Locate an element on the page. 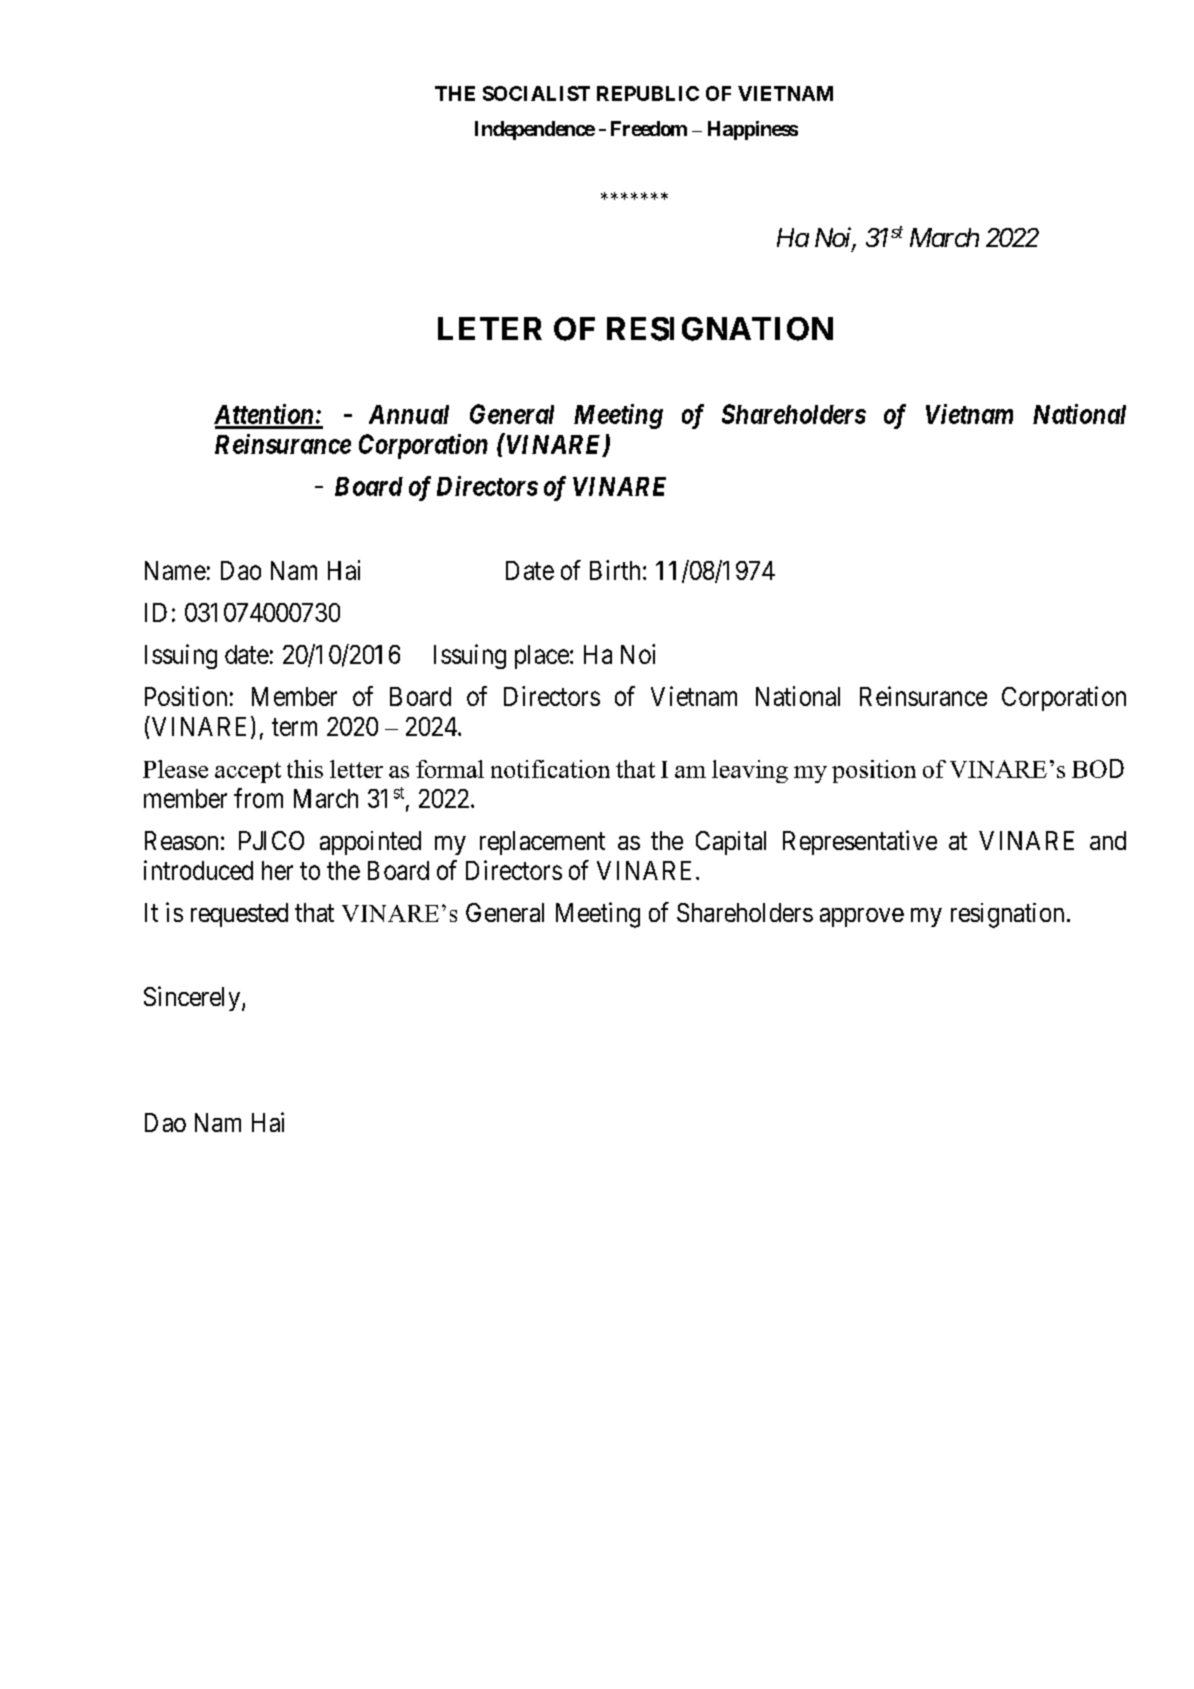  SOCIALIST is located at coordinates (536, 93).
